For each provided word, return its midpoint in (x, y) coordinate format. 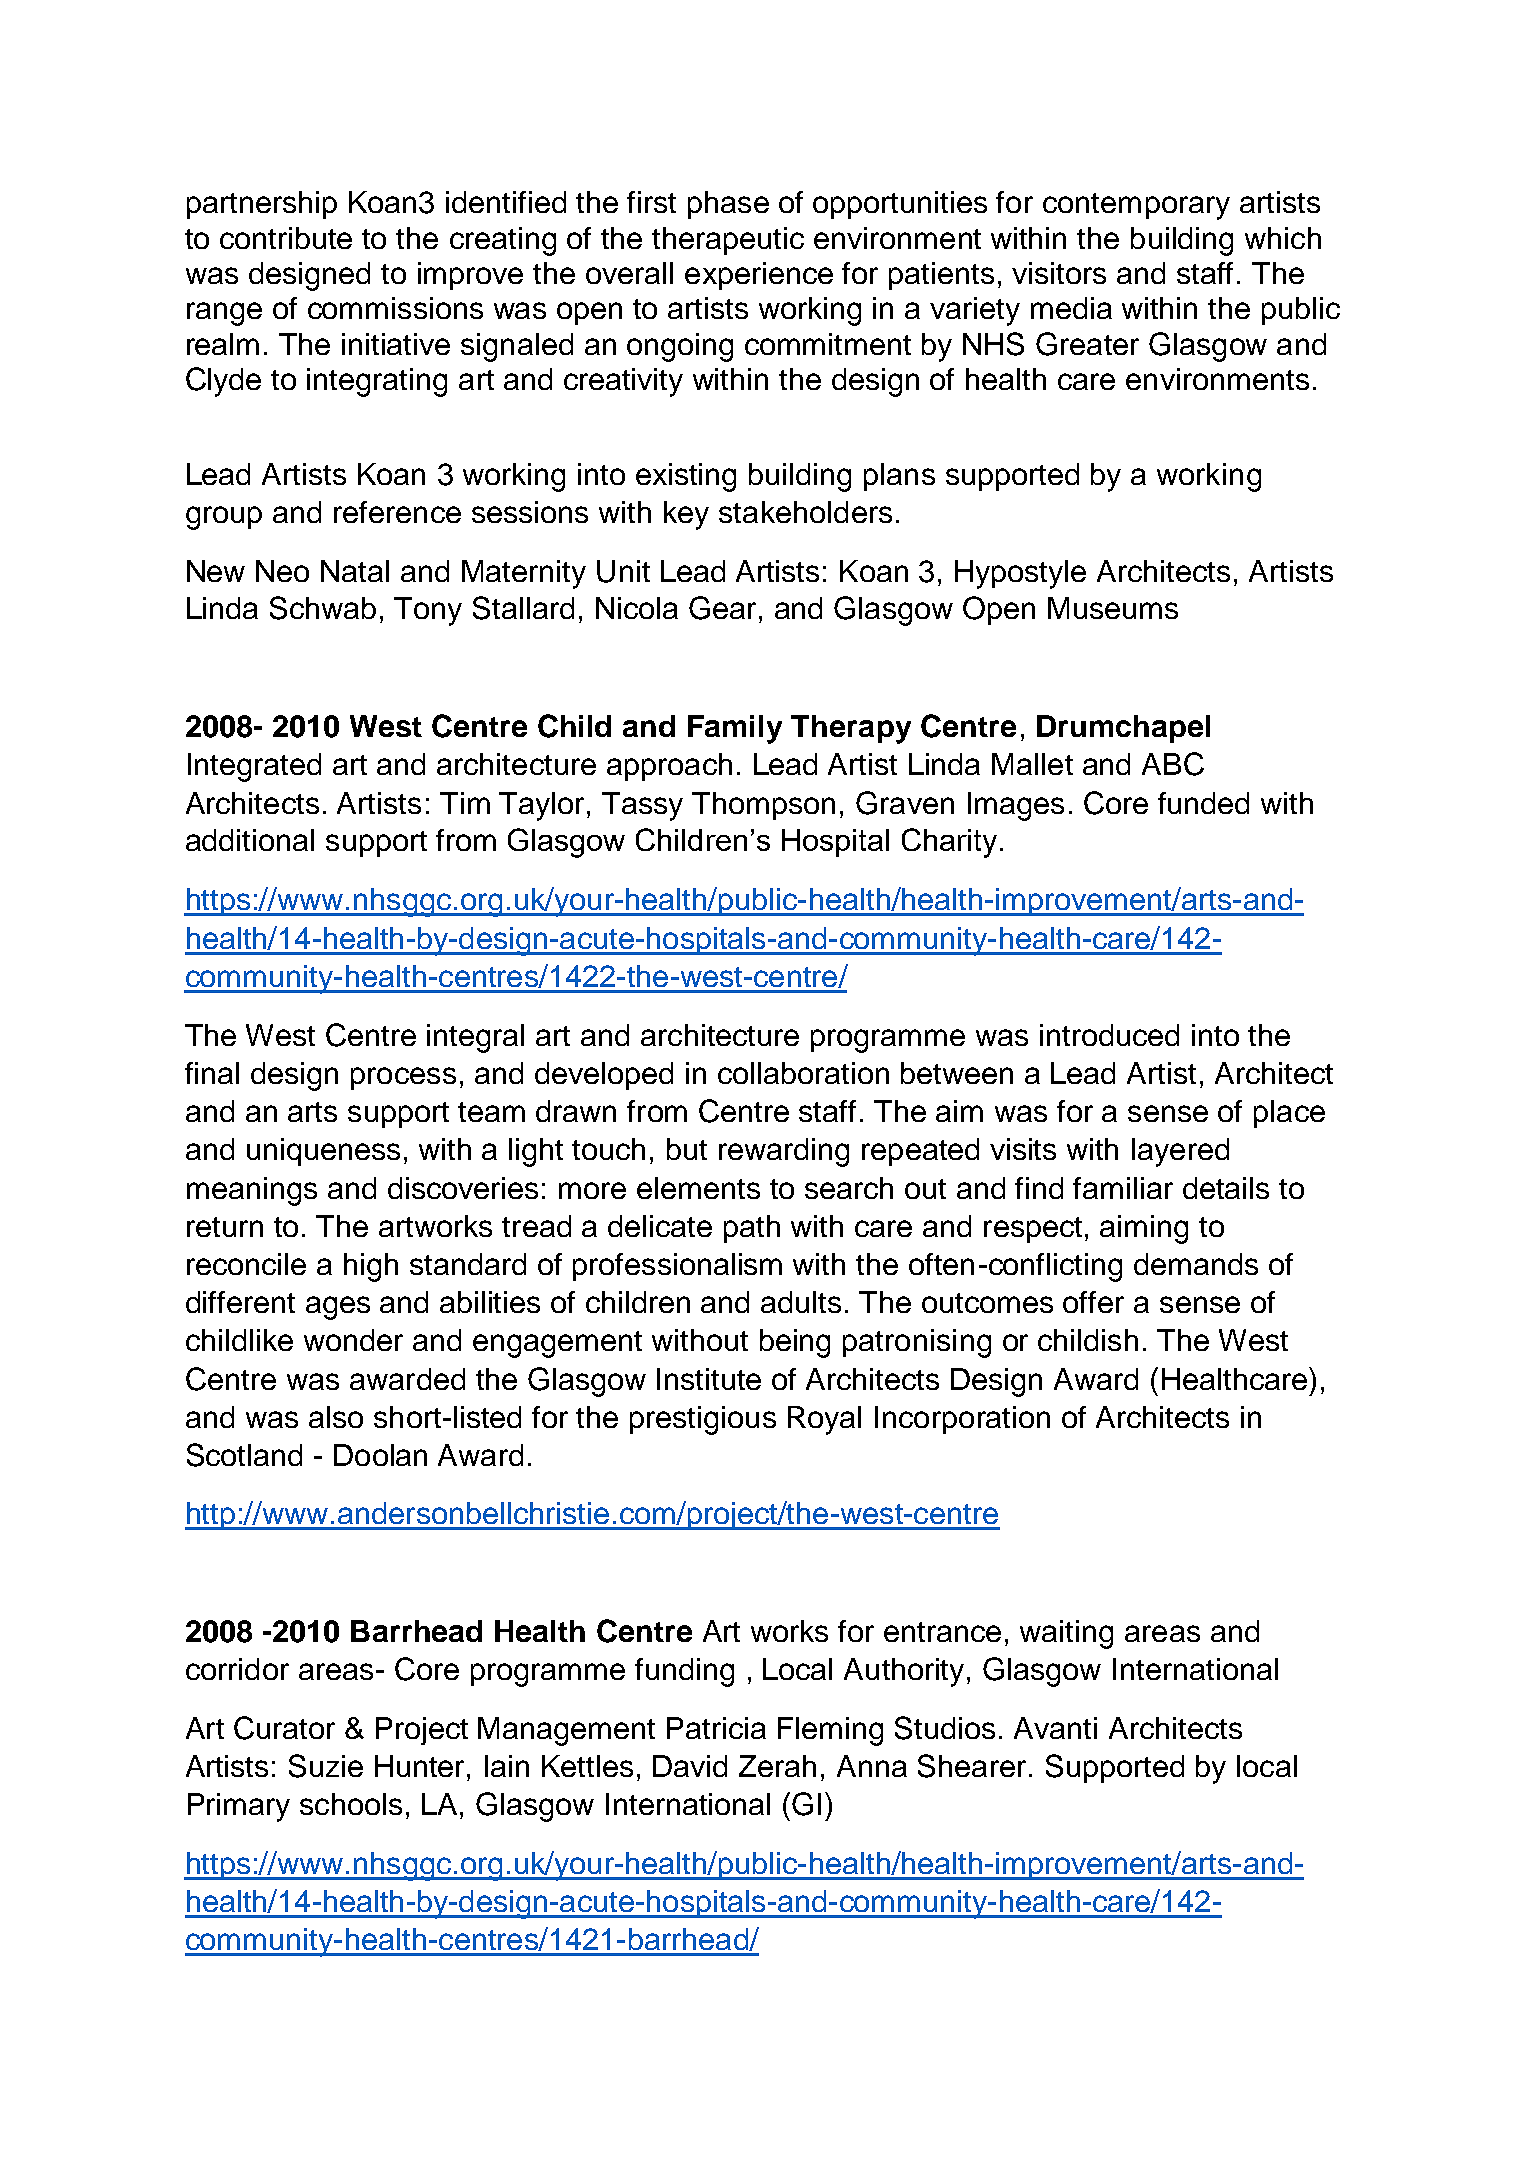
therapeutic (728, 241)
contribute (286, 238)
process (403, 1078)
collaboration (803, 1073)
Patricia (716, 1728)
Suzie (326, 1766)
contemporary (1136, 206)
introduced (1109, 1035)
